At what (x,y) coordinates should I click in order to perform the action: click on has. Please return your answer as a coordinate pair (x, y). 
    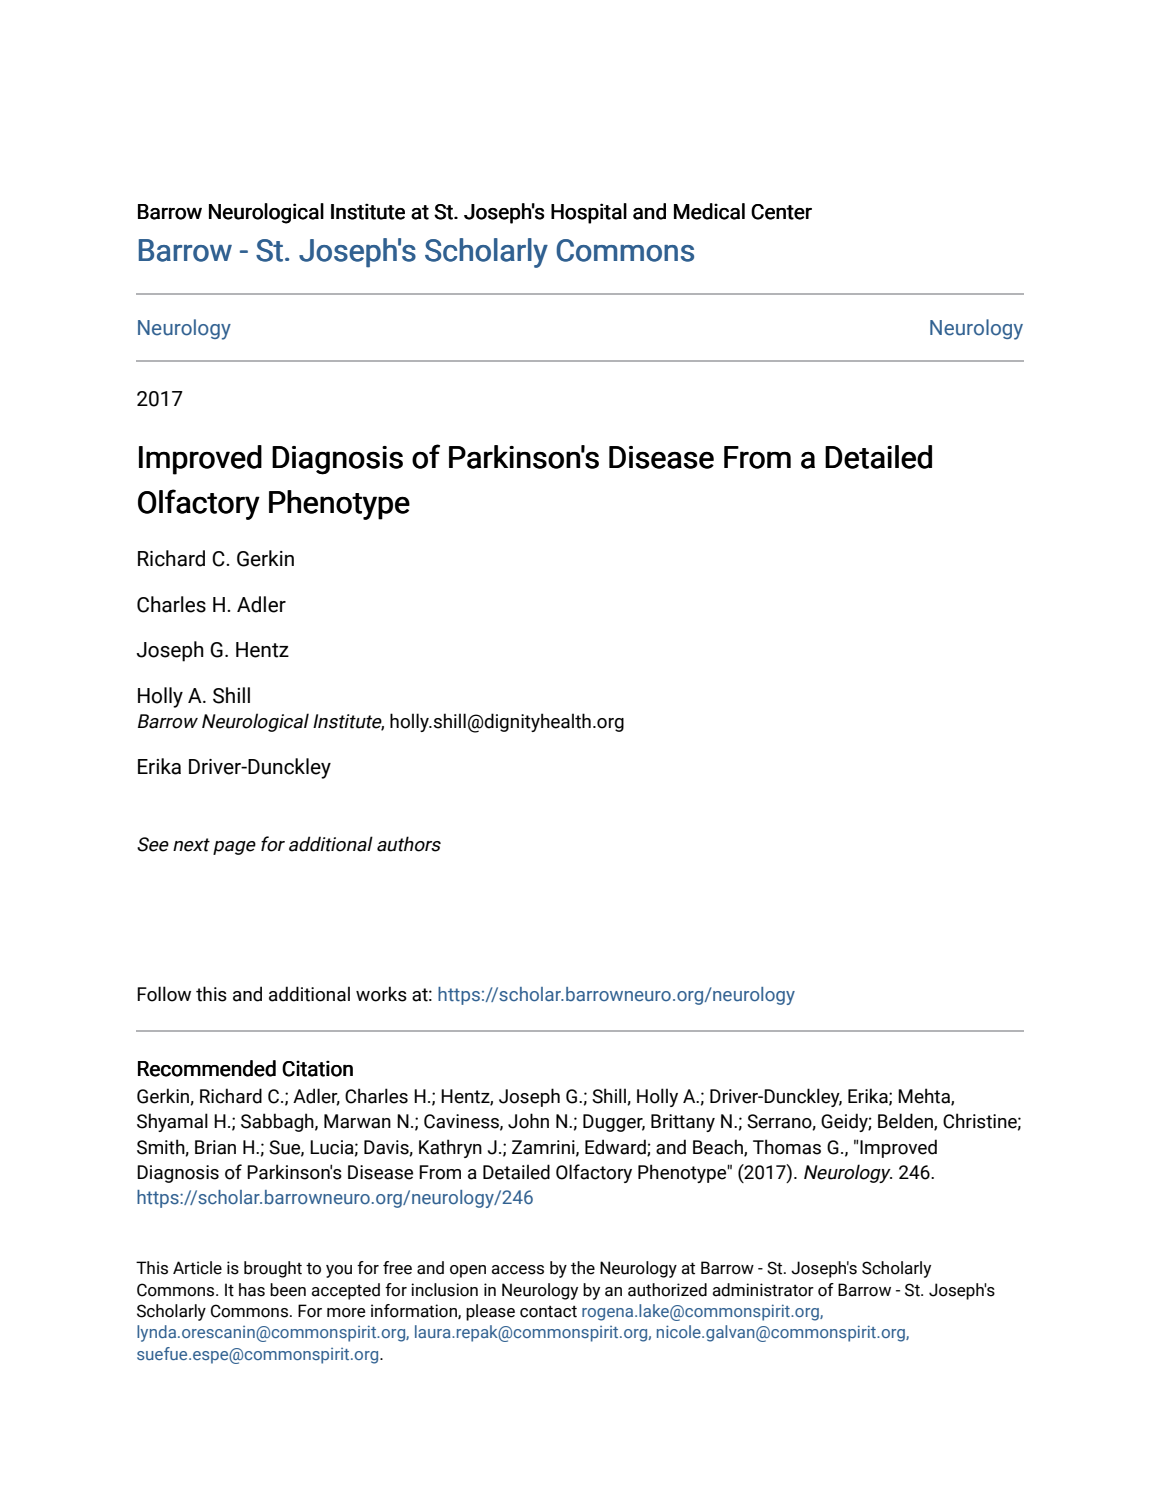
    Looking at the image, I should click on (252, 1290).
